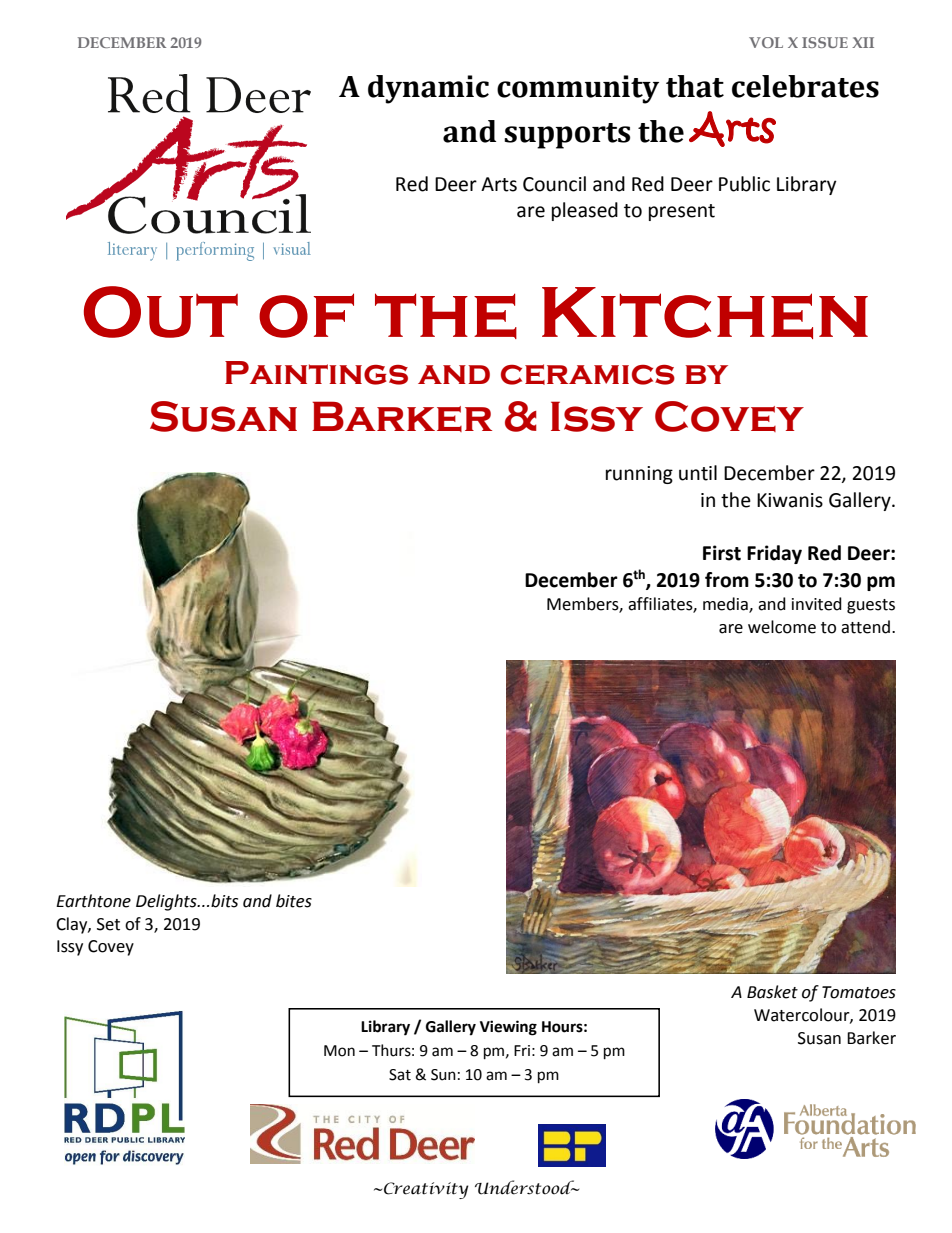 The height and width of the screenshot is (1233, 952). I want to click on dynamic, so click(428, 89).
